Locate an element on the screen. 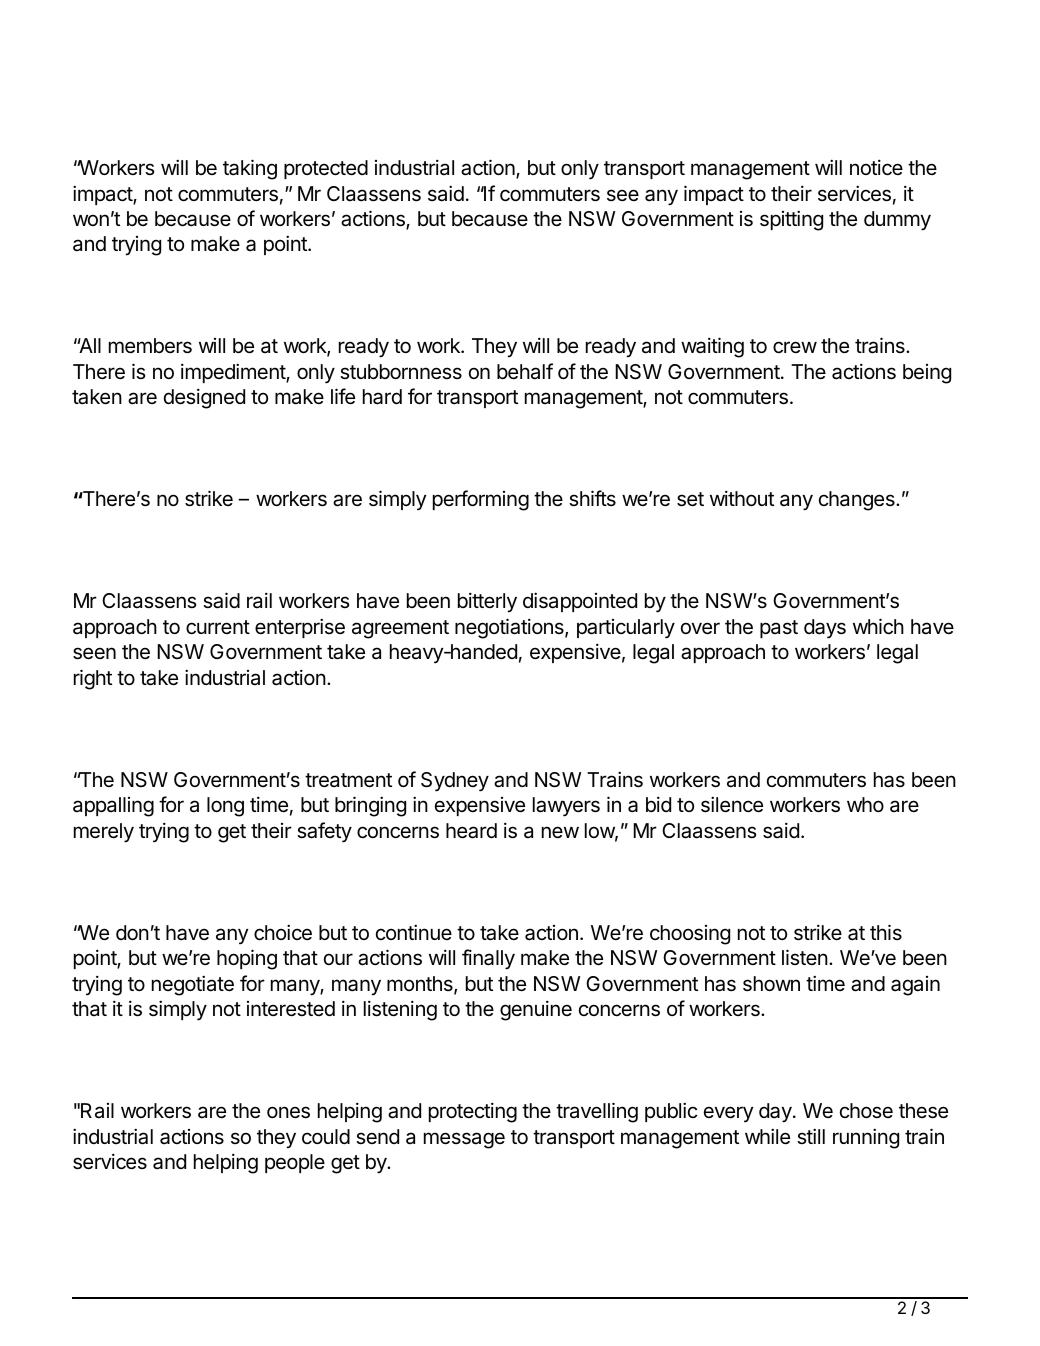  current is located at coordinates (218, 627).
